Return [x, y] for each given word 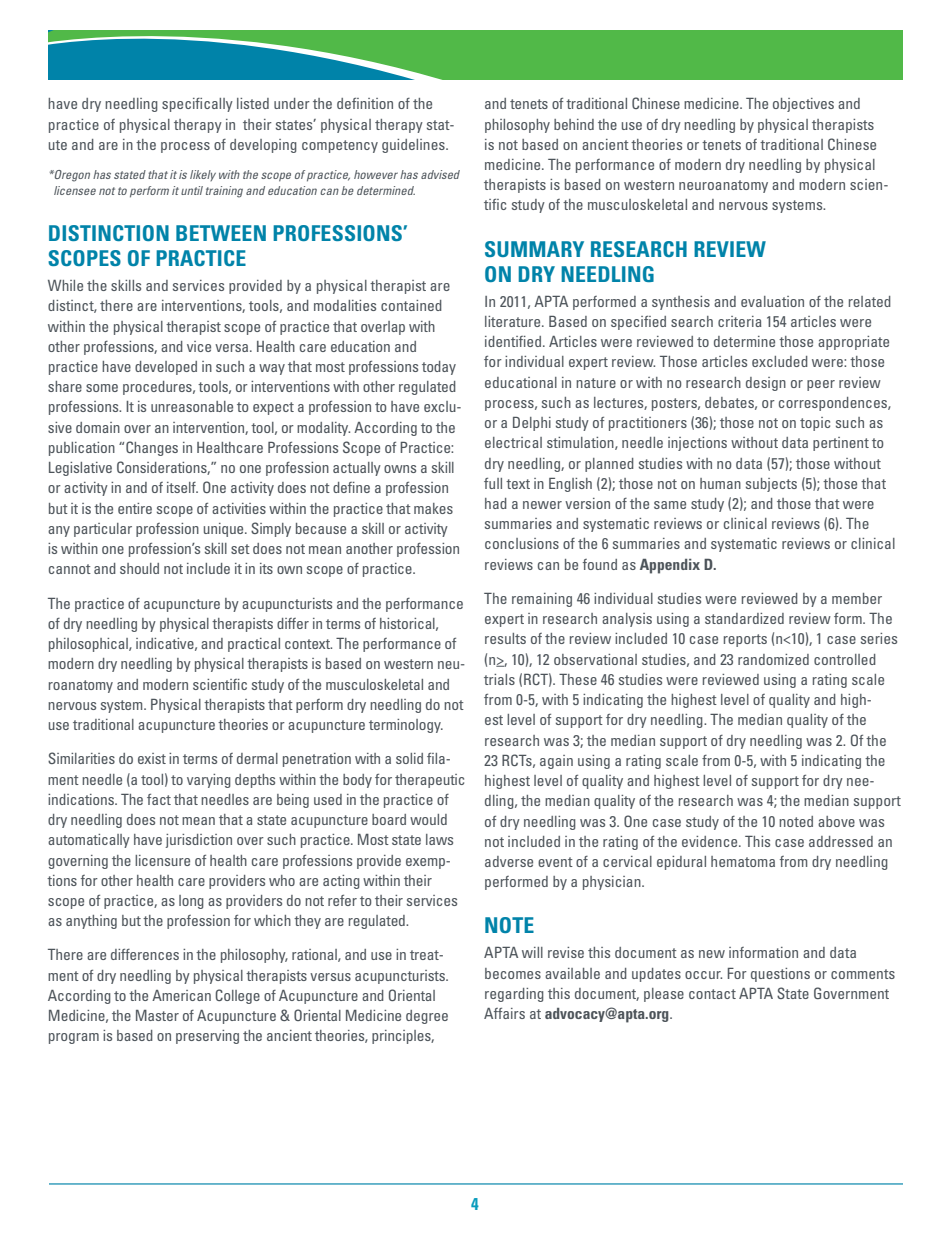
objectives [803, 105]
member [857, 598]
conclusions [522, 543]
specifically [197, 105]
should [139, 568]
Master [157, 1015]
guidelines [414, 146]
